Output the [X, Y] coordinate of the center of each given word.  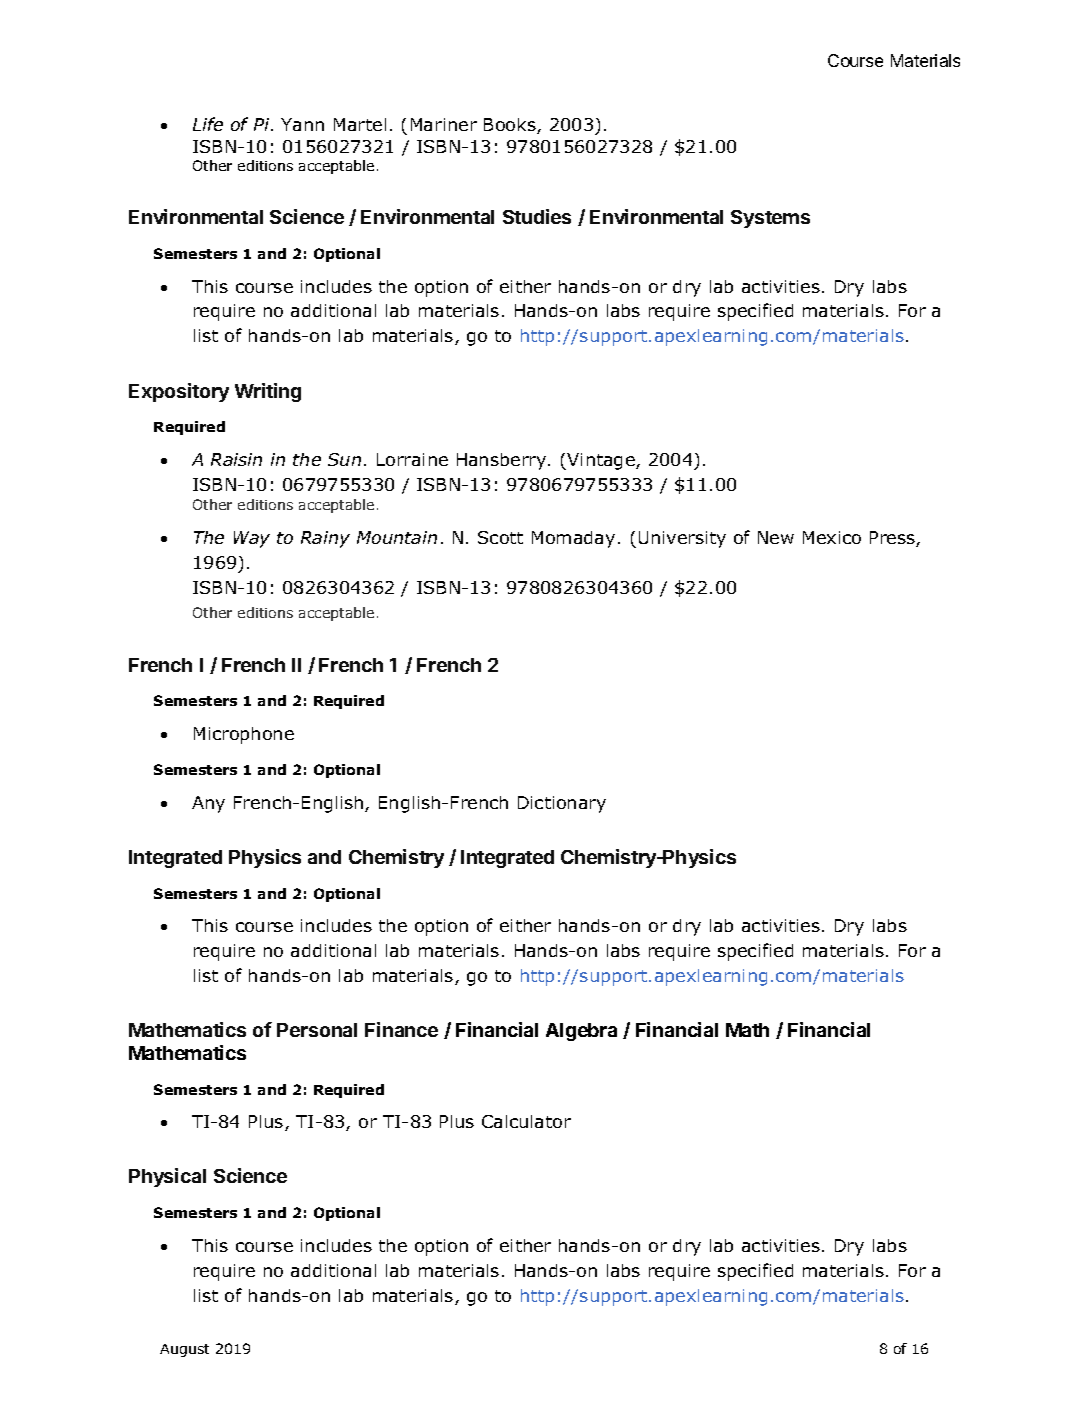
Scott [500, 537]
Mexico [832, 537]
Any [208, 804]
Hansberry [503, 461]
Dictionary [562, 804]
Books [511, 126]
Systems [770, 219]
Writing [268, 392]
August [184, 1350]
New [776, 537]
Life [208, 124]
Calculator [526, 1121]
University [682, 539]
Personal [317, 1030]
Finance [401, 1029]
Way [252, 539]
